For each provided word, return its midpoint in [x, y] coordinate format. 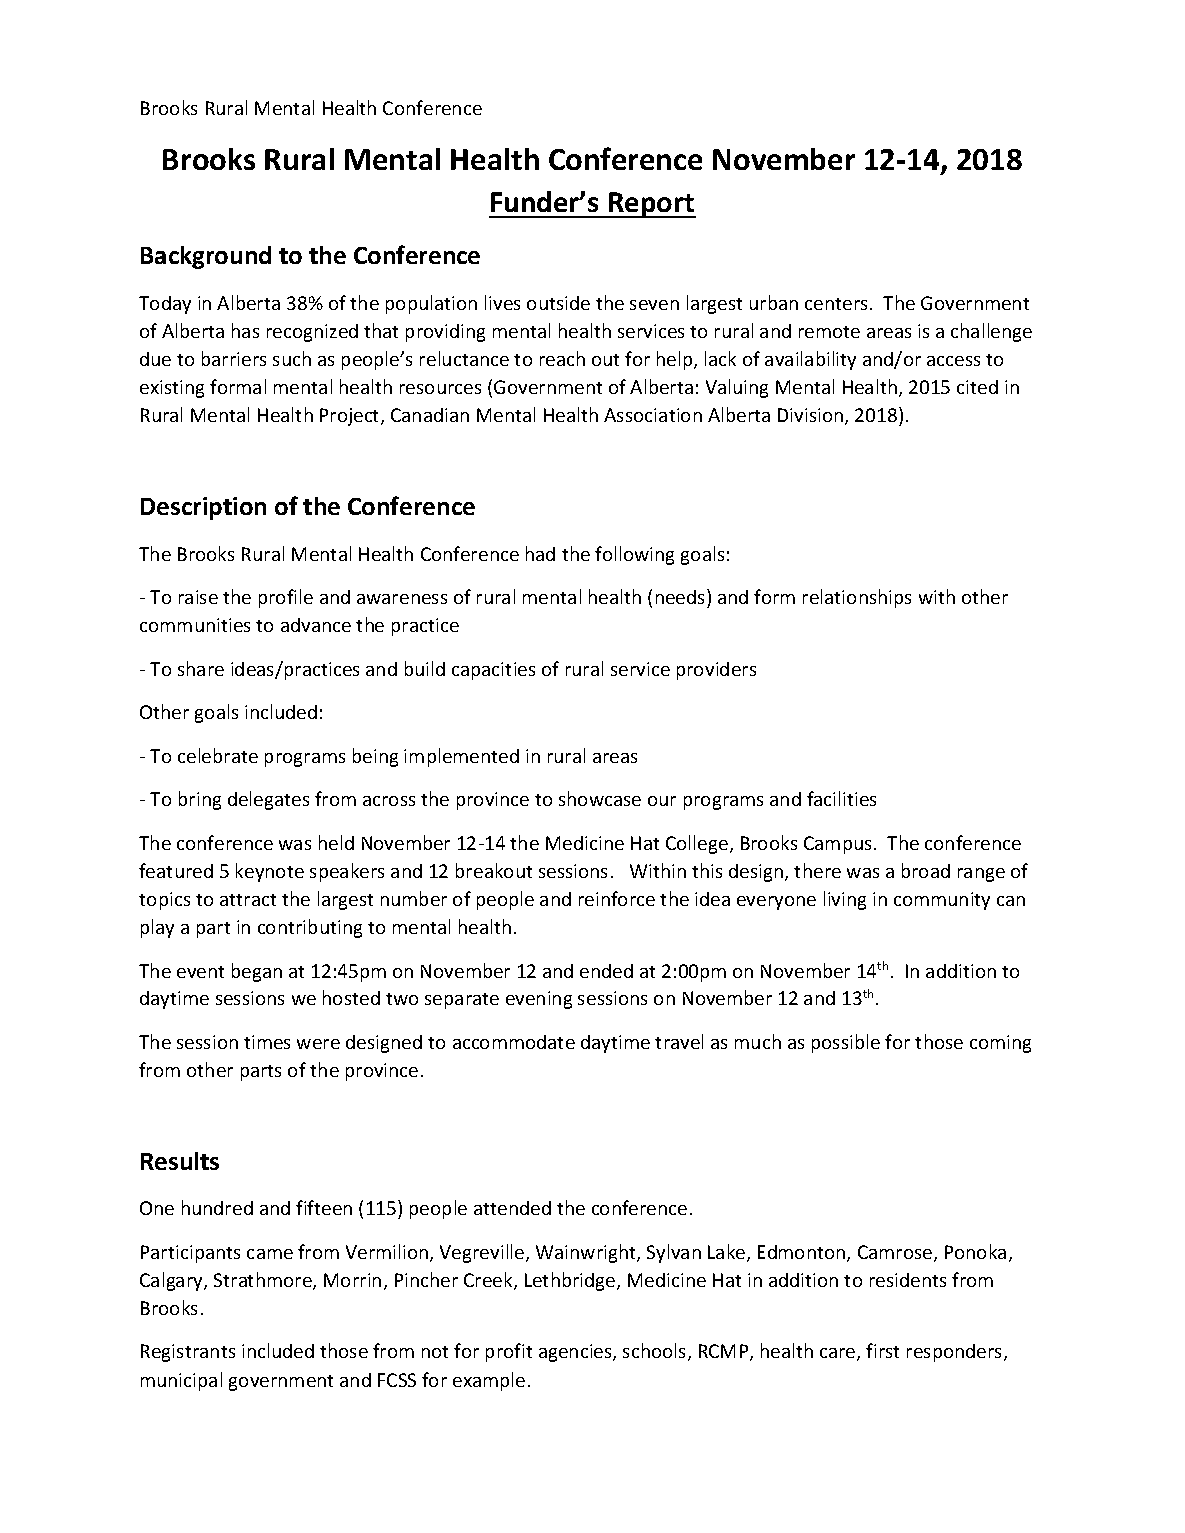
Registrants [188, 1353]
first [882, 1350]
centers [838, 304]
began [257, 972]
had [540, 553]
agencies [576, 1353]
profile [286, 598]
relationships [857, 598]
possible [846, 1043]
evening [539, 1000]
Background [206, 257]
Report [651, 205]
